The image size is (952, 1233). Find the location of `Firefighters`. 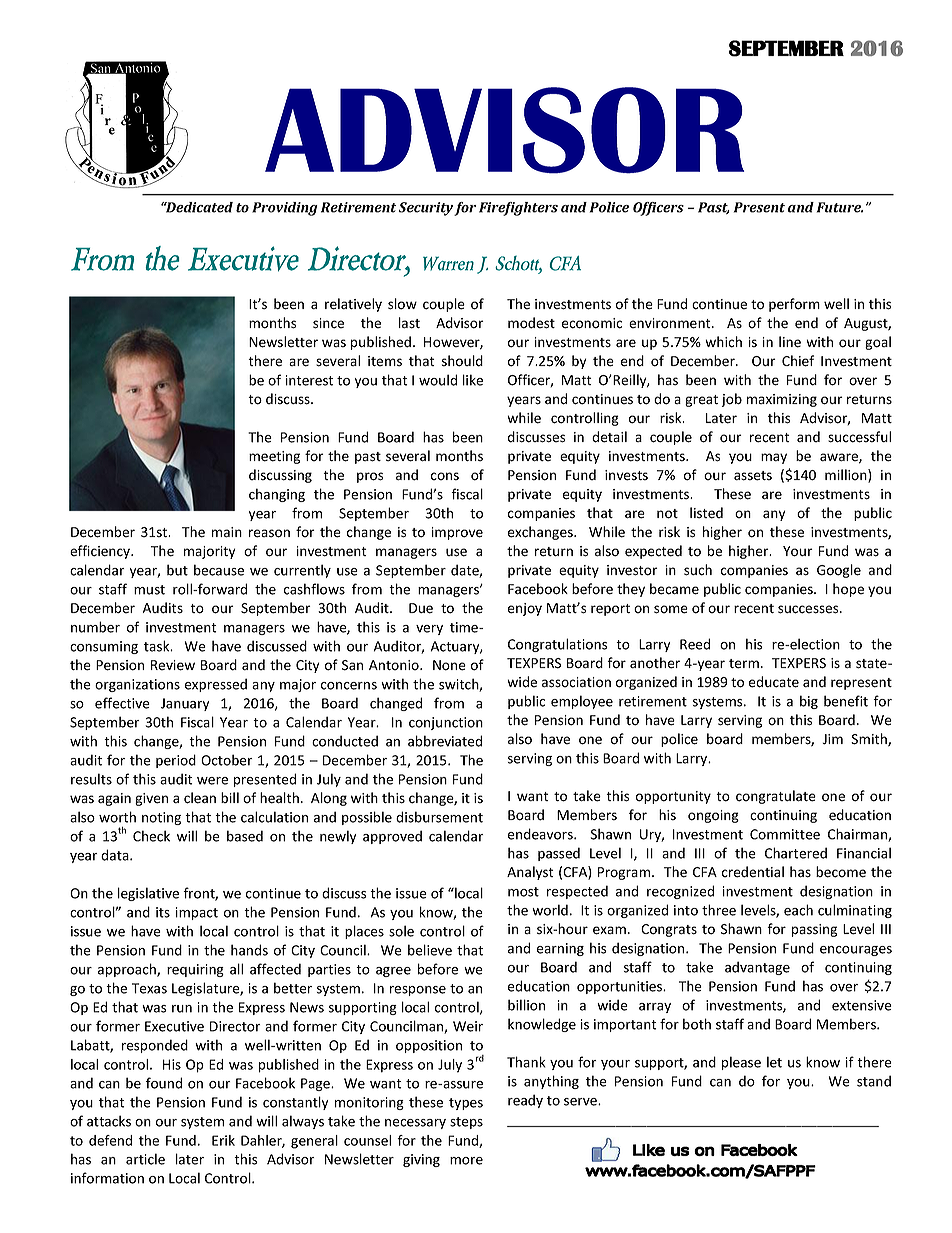

Firefighters is located at coordinates (518, 209).
